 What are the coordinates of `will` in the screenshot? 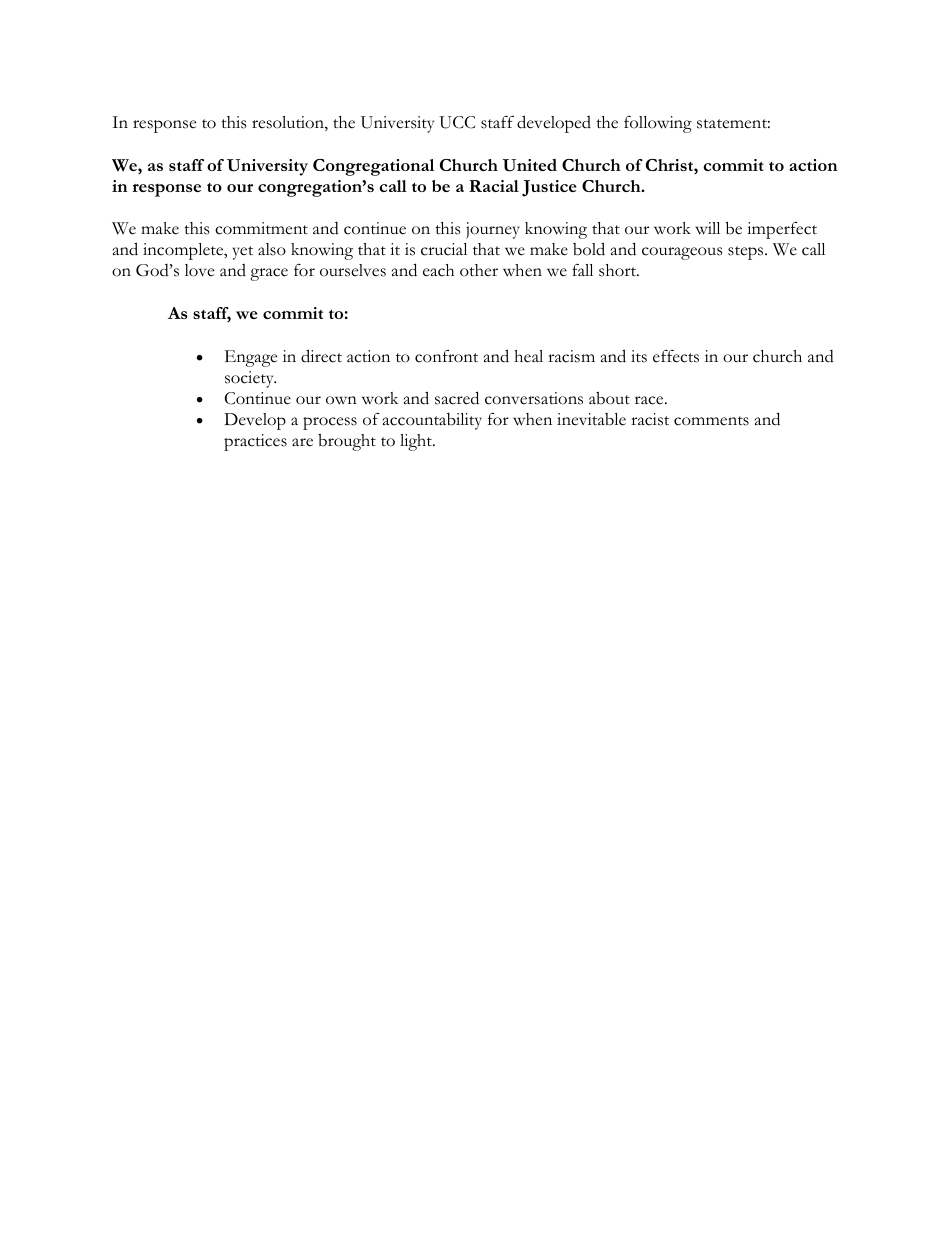 It's located at (707, 228).
